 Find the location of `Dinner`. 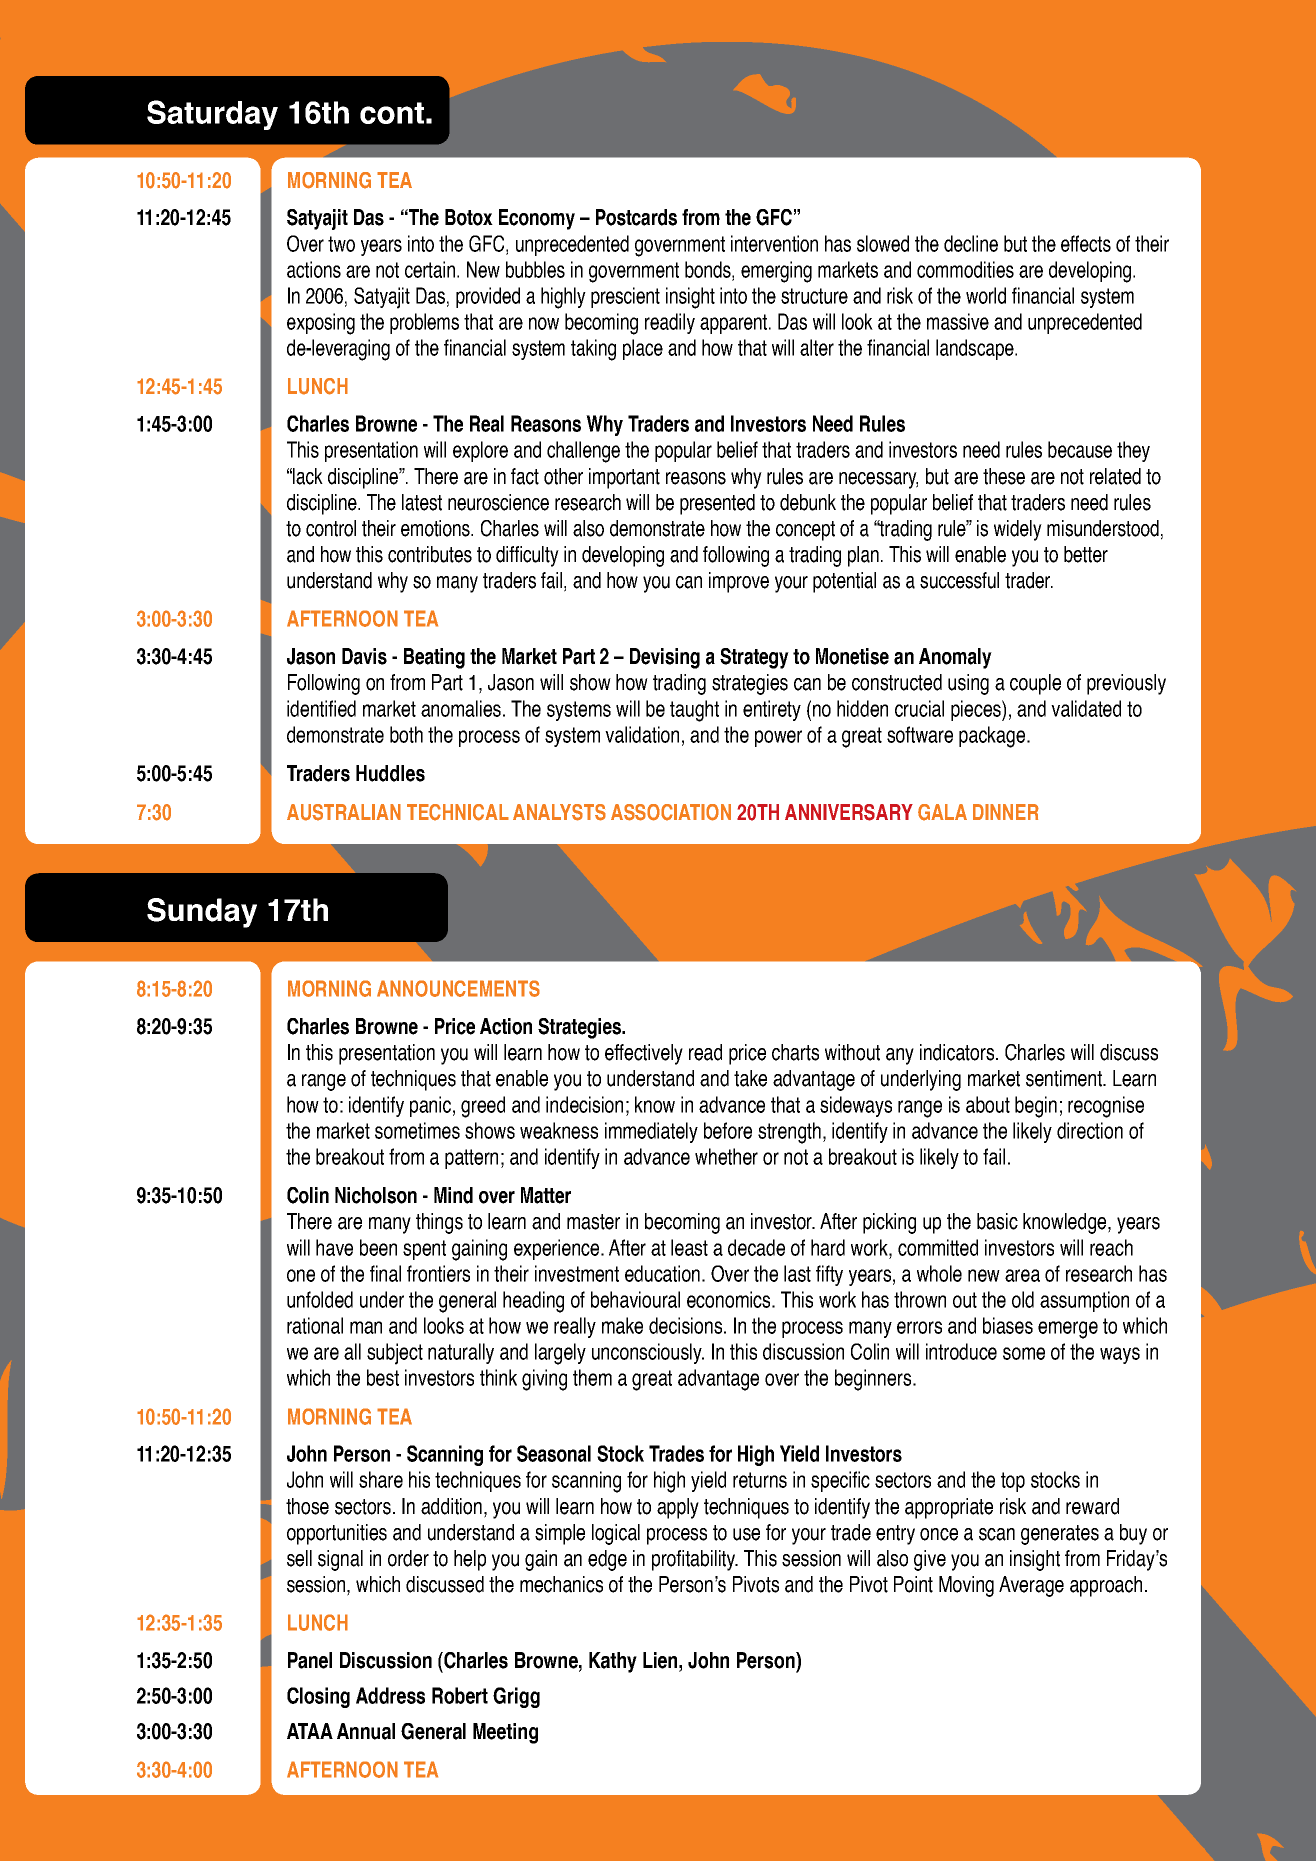

Dinner is located at coordinates (1006, 812).
